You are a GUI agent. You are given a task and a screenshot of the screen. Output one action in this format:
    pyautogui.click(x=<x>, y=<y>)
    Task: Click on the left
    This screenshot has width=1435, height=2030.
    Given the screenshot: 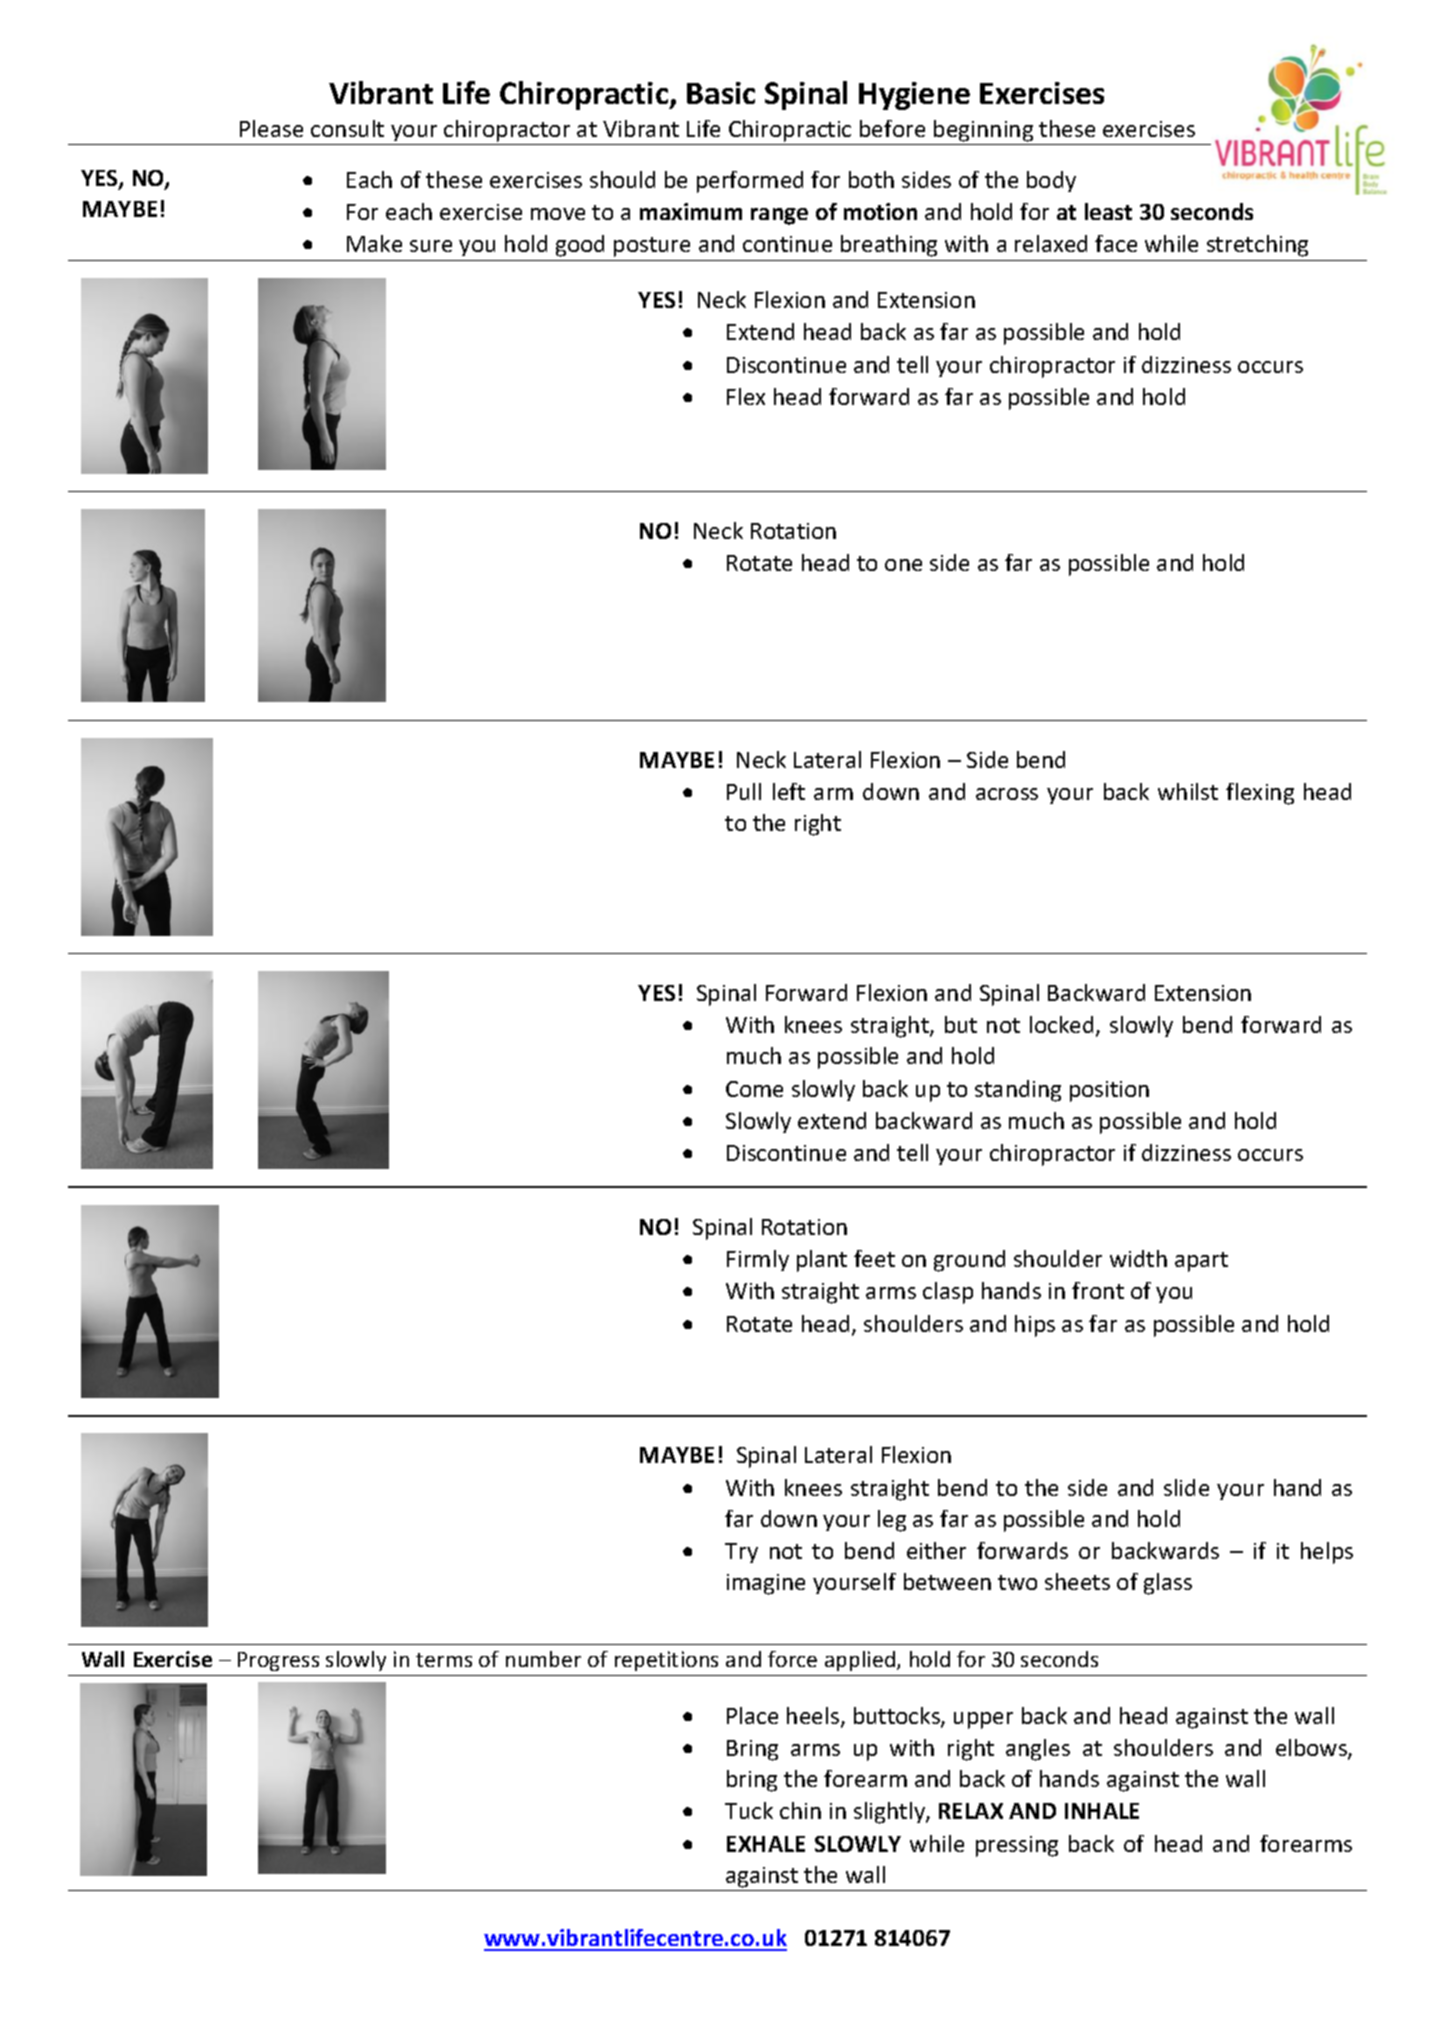 What is the action you would take?
    pyautogui.click(x=789, y=791)
